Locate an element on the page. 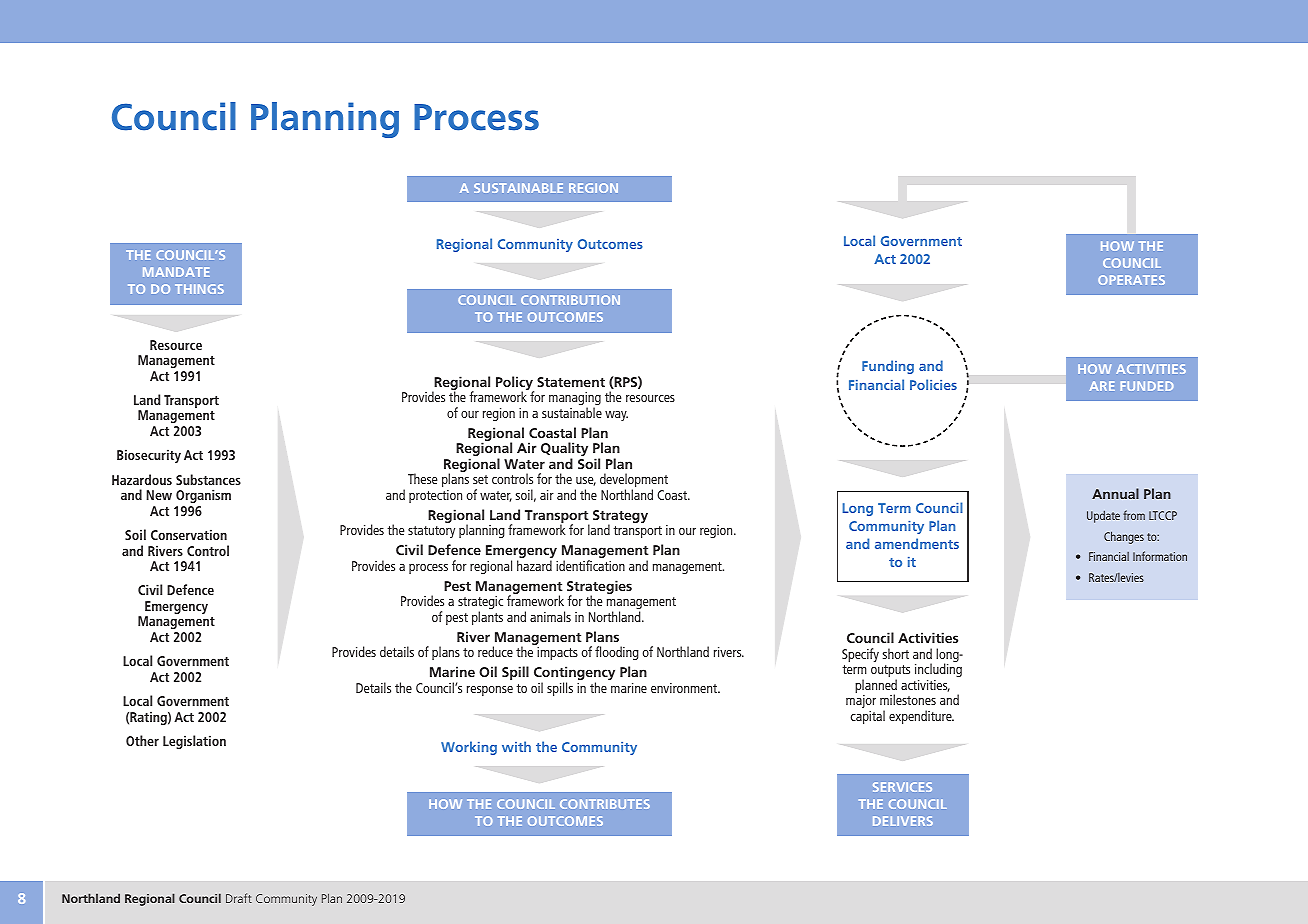  Legislation is located at coordinates (194, 742).
